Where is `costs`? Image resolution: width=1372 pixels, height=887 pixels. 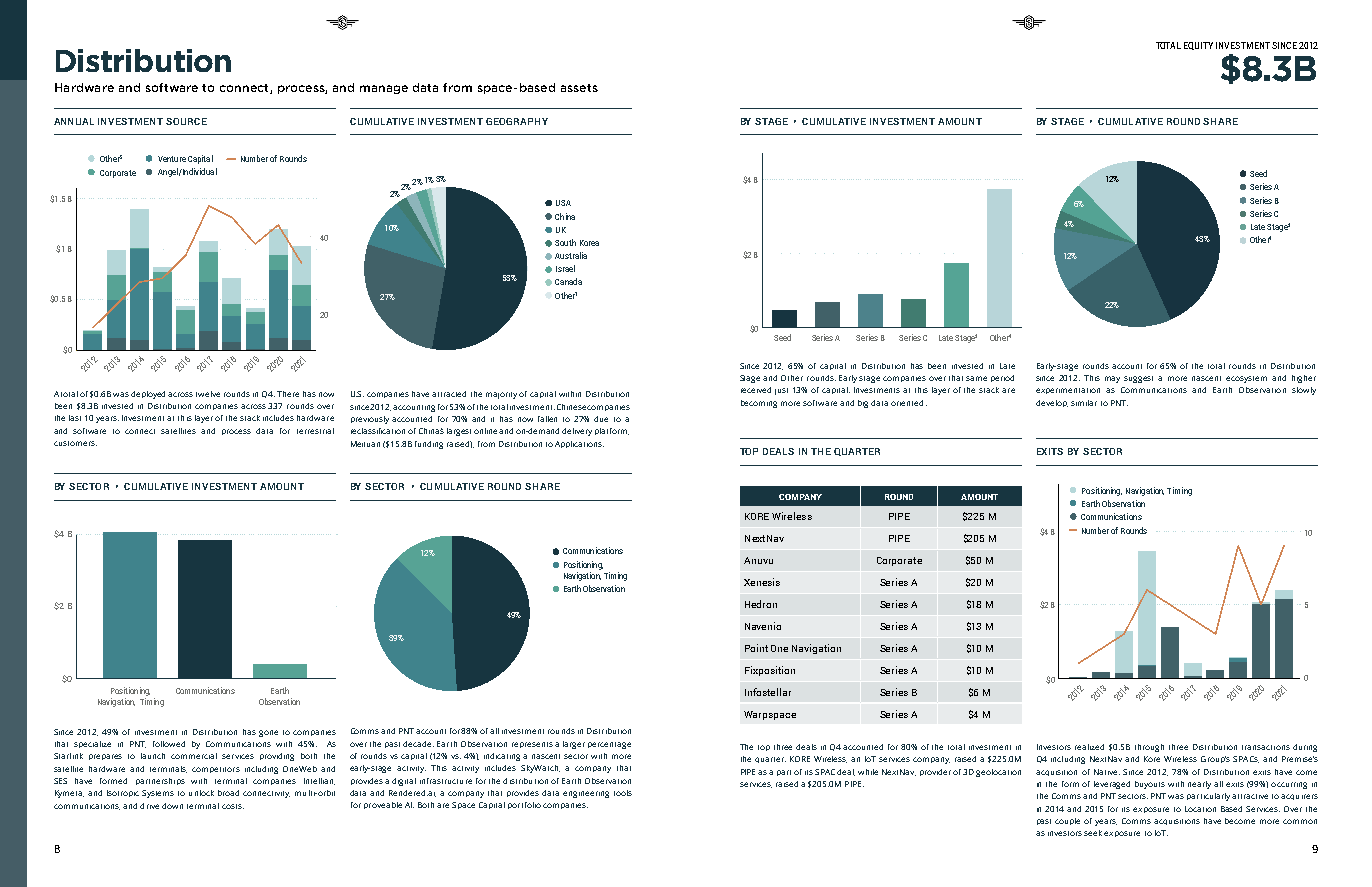
costs is located at coordinates (233, 806).
